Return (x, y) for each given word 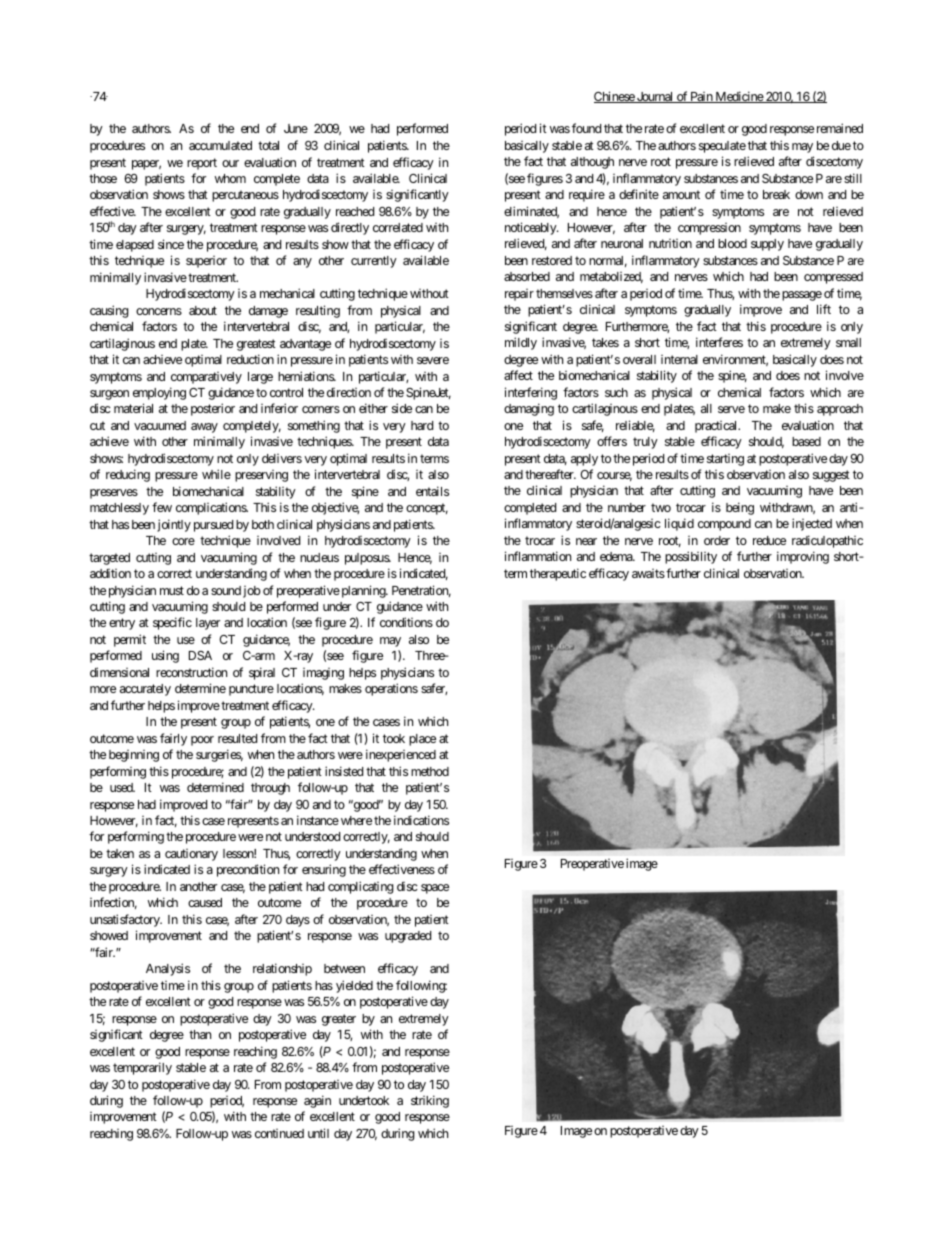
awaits (648, 573)
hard (422, 425)
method (430, 771)
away (204, 428)
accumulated (220, 145)
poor (202, 741)
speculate (722, 147)
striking (430, 1101)
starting (725, 460)
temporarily (142, 1068)
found (586, 128)
